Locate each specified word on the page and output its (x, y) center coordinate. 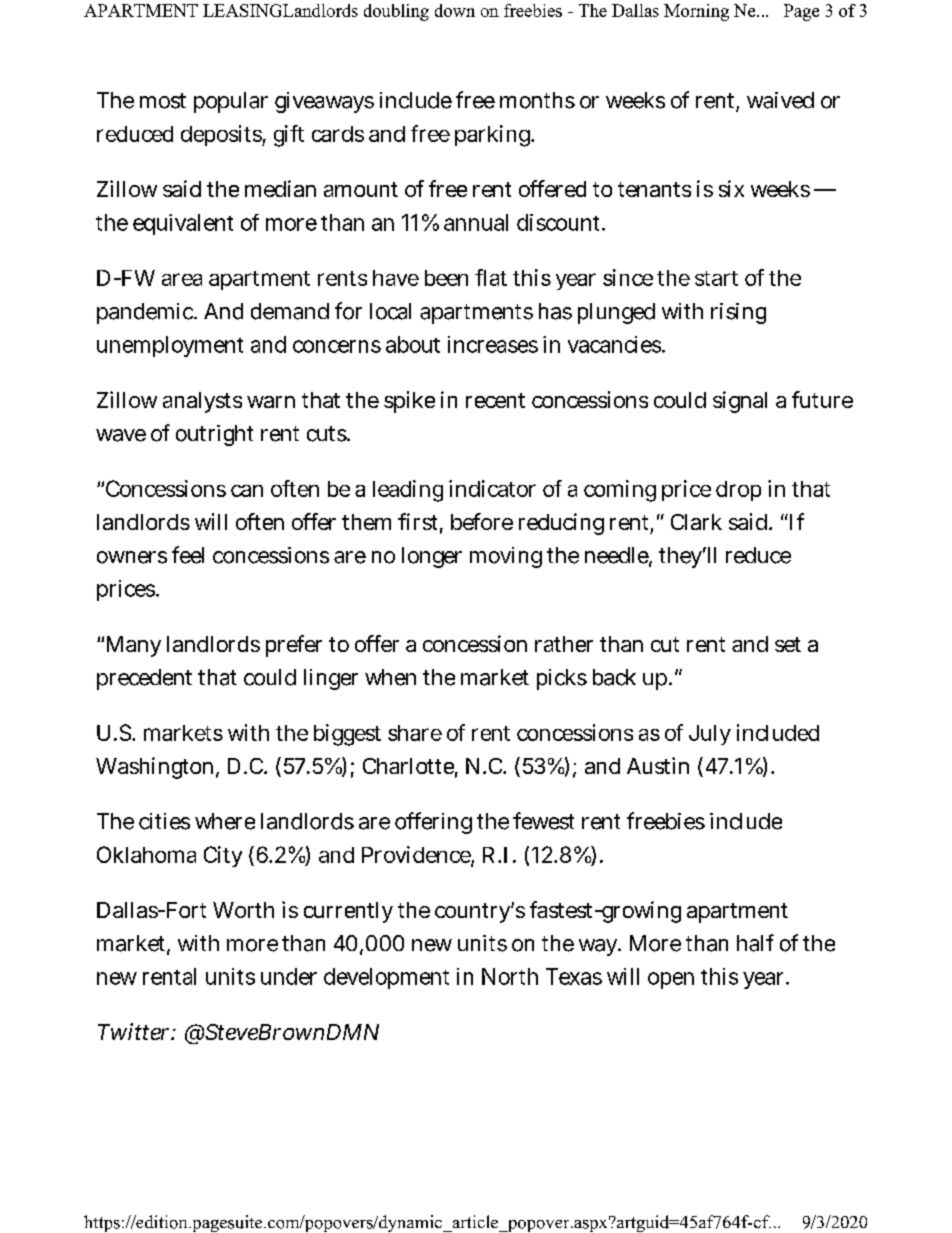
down (455, 10)
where (225, 821)
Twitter (135, 1031)
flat (491, 277)
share (415, 733)
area (182, 279)
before (482, 521)
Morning (696, 12)
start (716, 278)
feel (188, 555)
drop (738, 491)
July (710, 735)
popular (231, 102)
